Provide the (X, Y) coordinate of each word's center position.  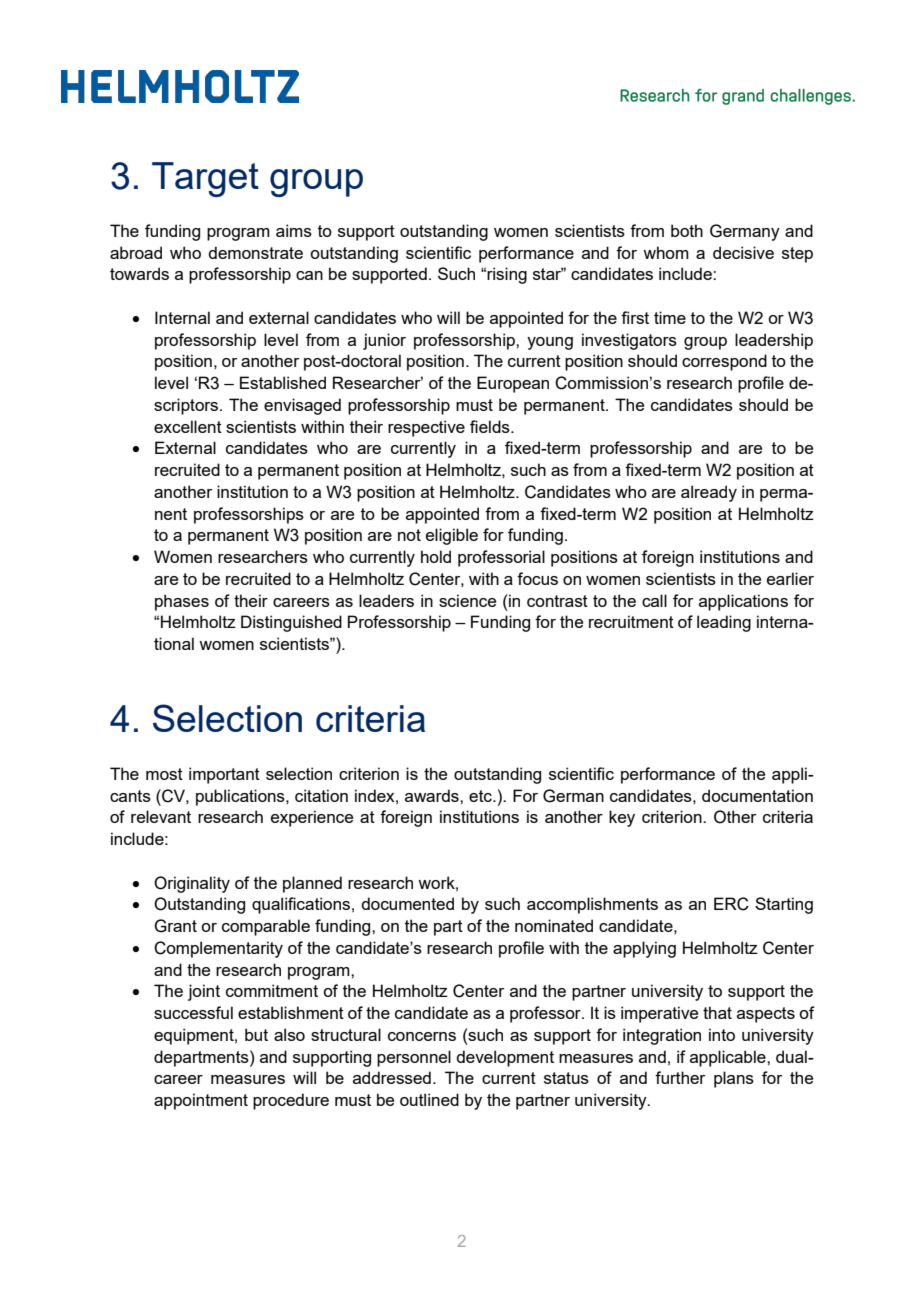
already (709, 493)
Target (205, 179)
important (224, 775)
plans (734, 1079)
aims (294, 230)
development (505, 1058)
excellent (188, 426)
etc (481, 796)
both (687, 230)
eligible (452, 536)
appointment (201, 1101)
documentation (757, 795)
